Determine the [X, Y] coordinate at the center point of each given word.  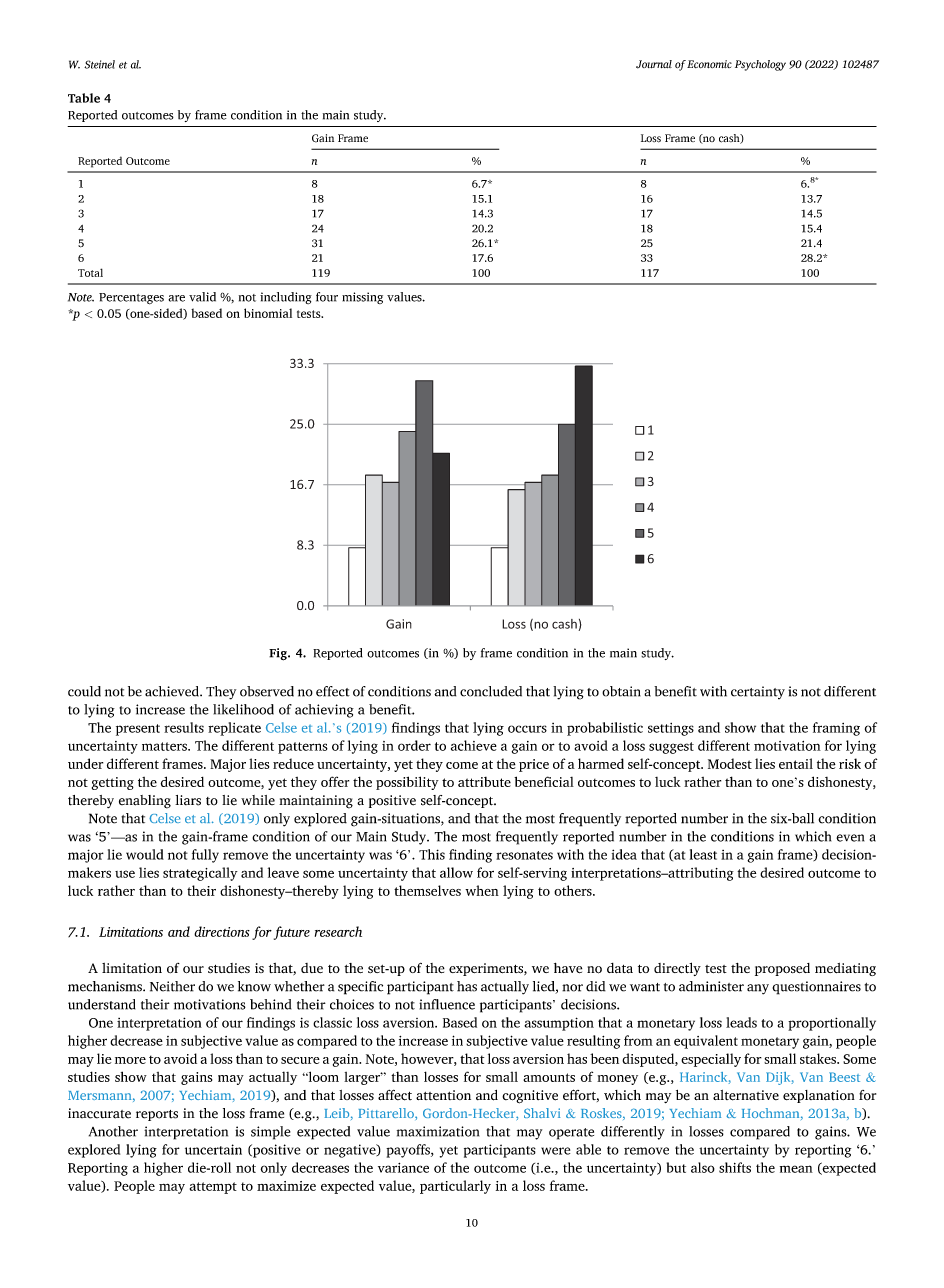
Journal [654, 64]
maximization [438, 1131]
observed [267, 691]
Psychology [760, 65]
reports [157, 1115]
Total [90, 272]
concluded [491, 691]
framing [836, 729]
